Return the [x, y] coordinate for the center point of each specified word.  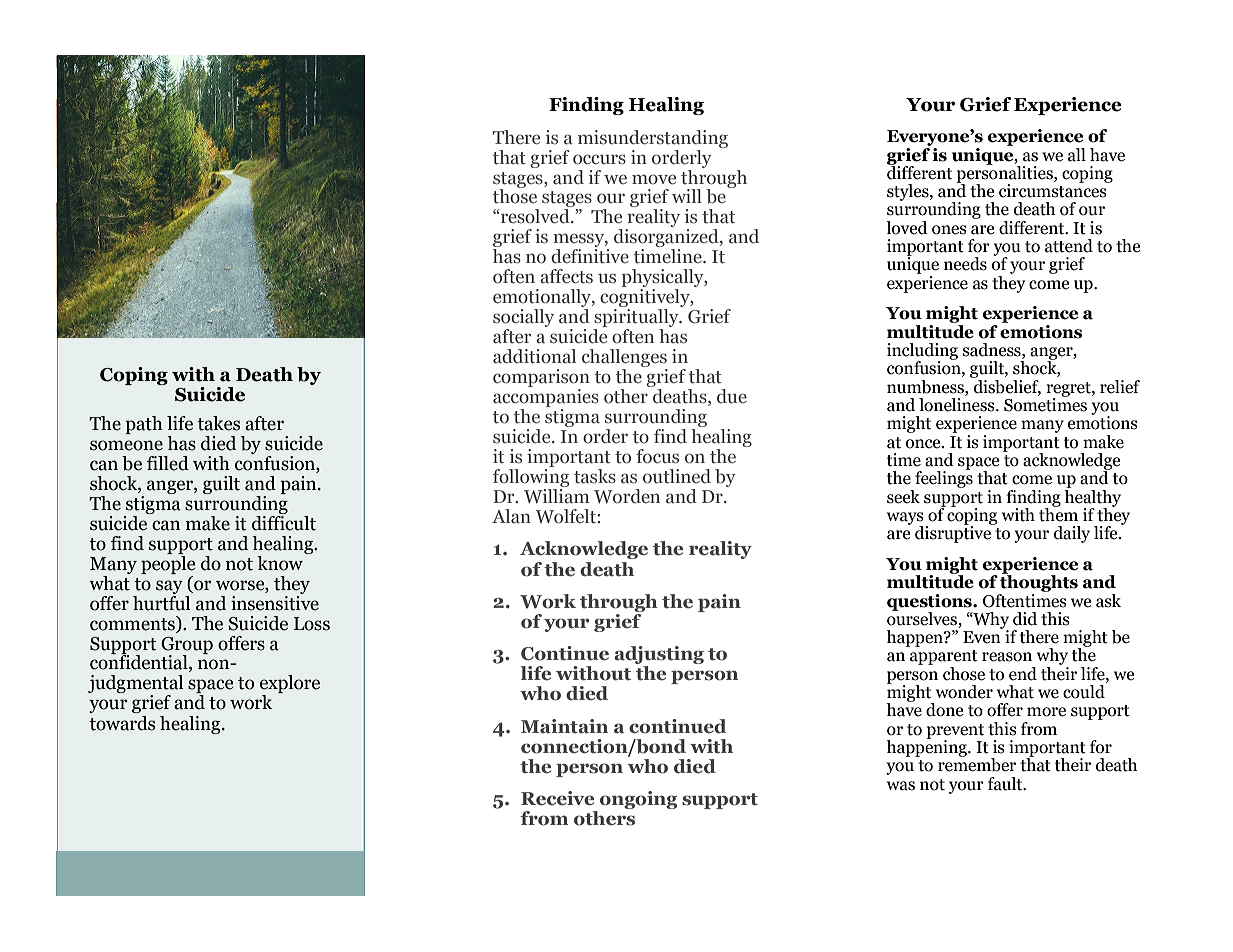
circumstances [1054, 190]
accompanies [546, 399]
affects [566, 276]
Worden [627, 496]
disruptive [954, 533]
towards [122, 723]
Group [187, 646]
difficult [284, 522]
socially [523, 319]
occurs [599, 159]
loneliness [958, 403]
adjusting [659, 656]
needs [965, 264]
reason [1007, 657]
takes [218, 423]
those [515, 195]
